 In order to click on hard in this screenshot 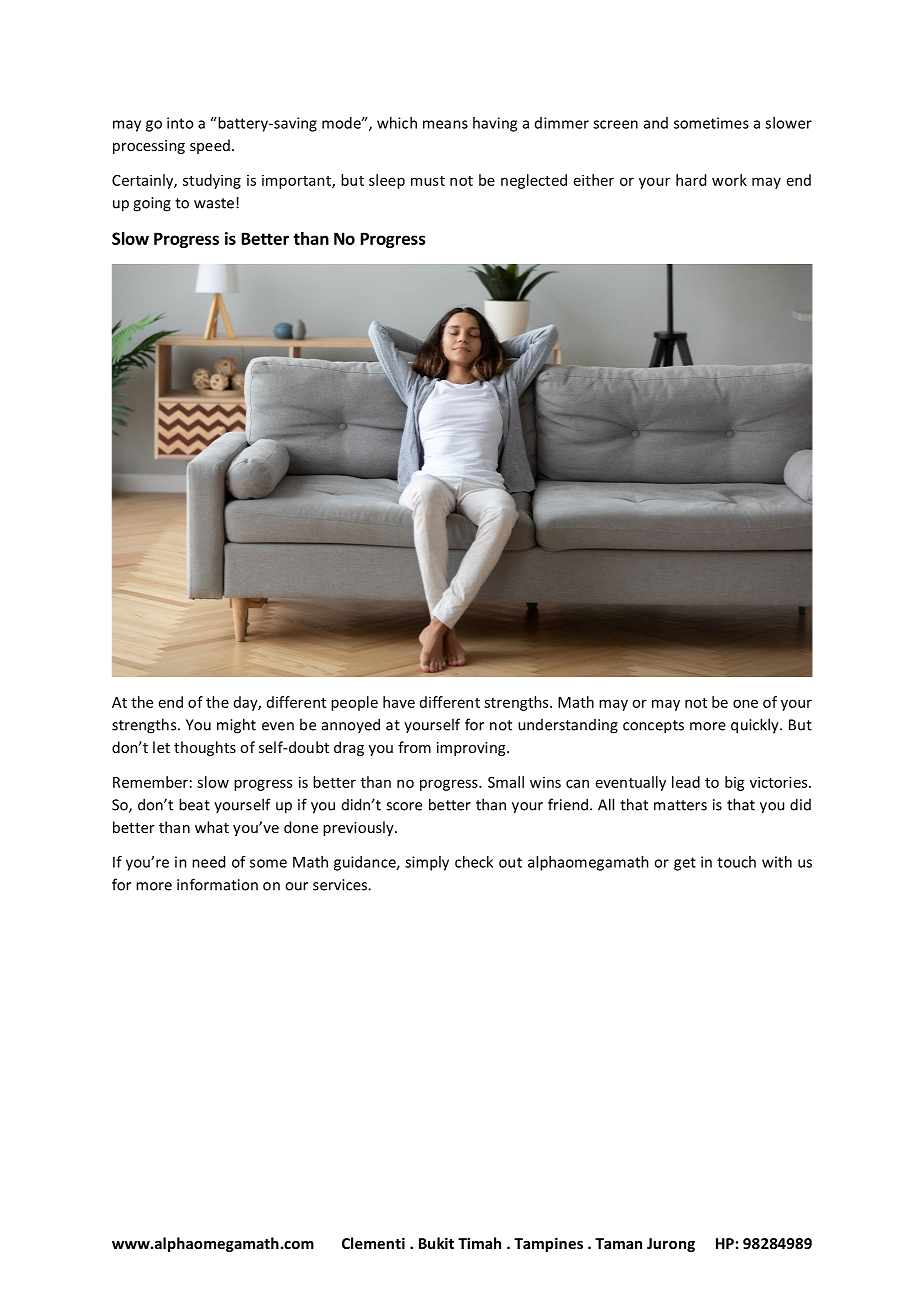, I will do `click(691, 180)`.
